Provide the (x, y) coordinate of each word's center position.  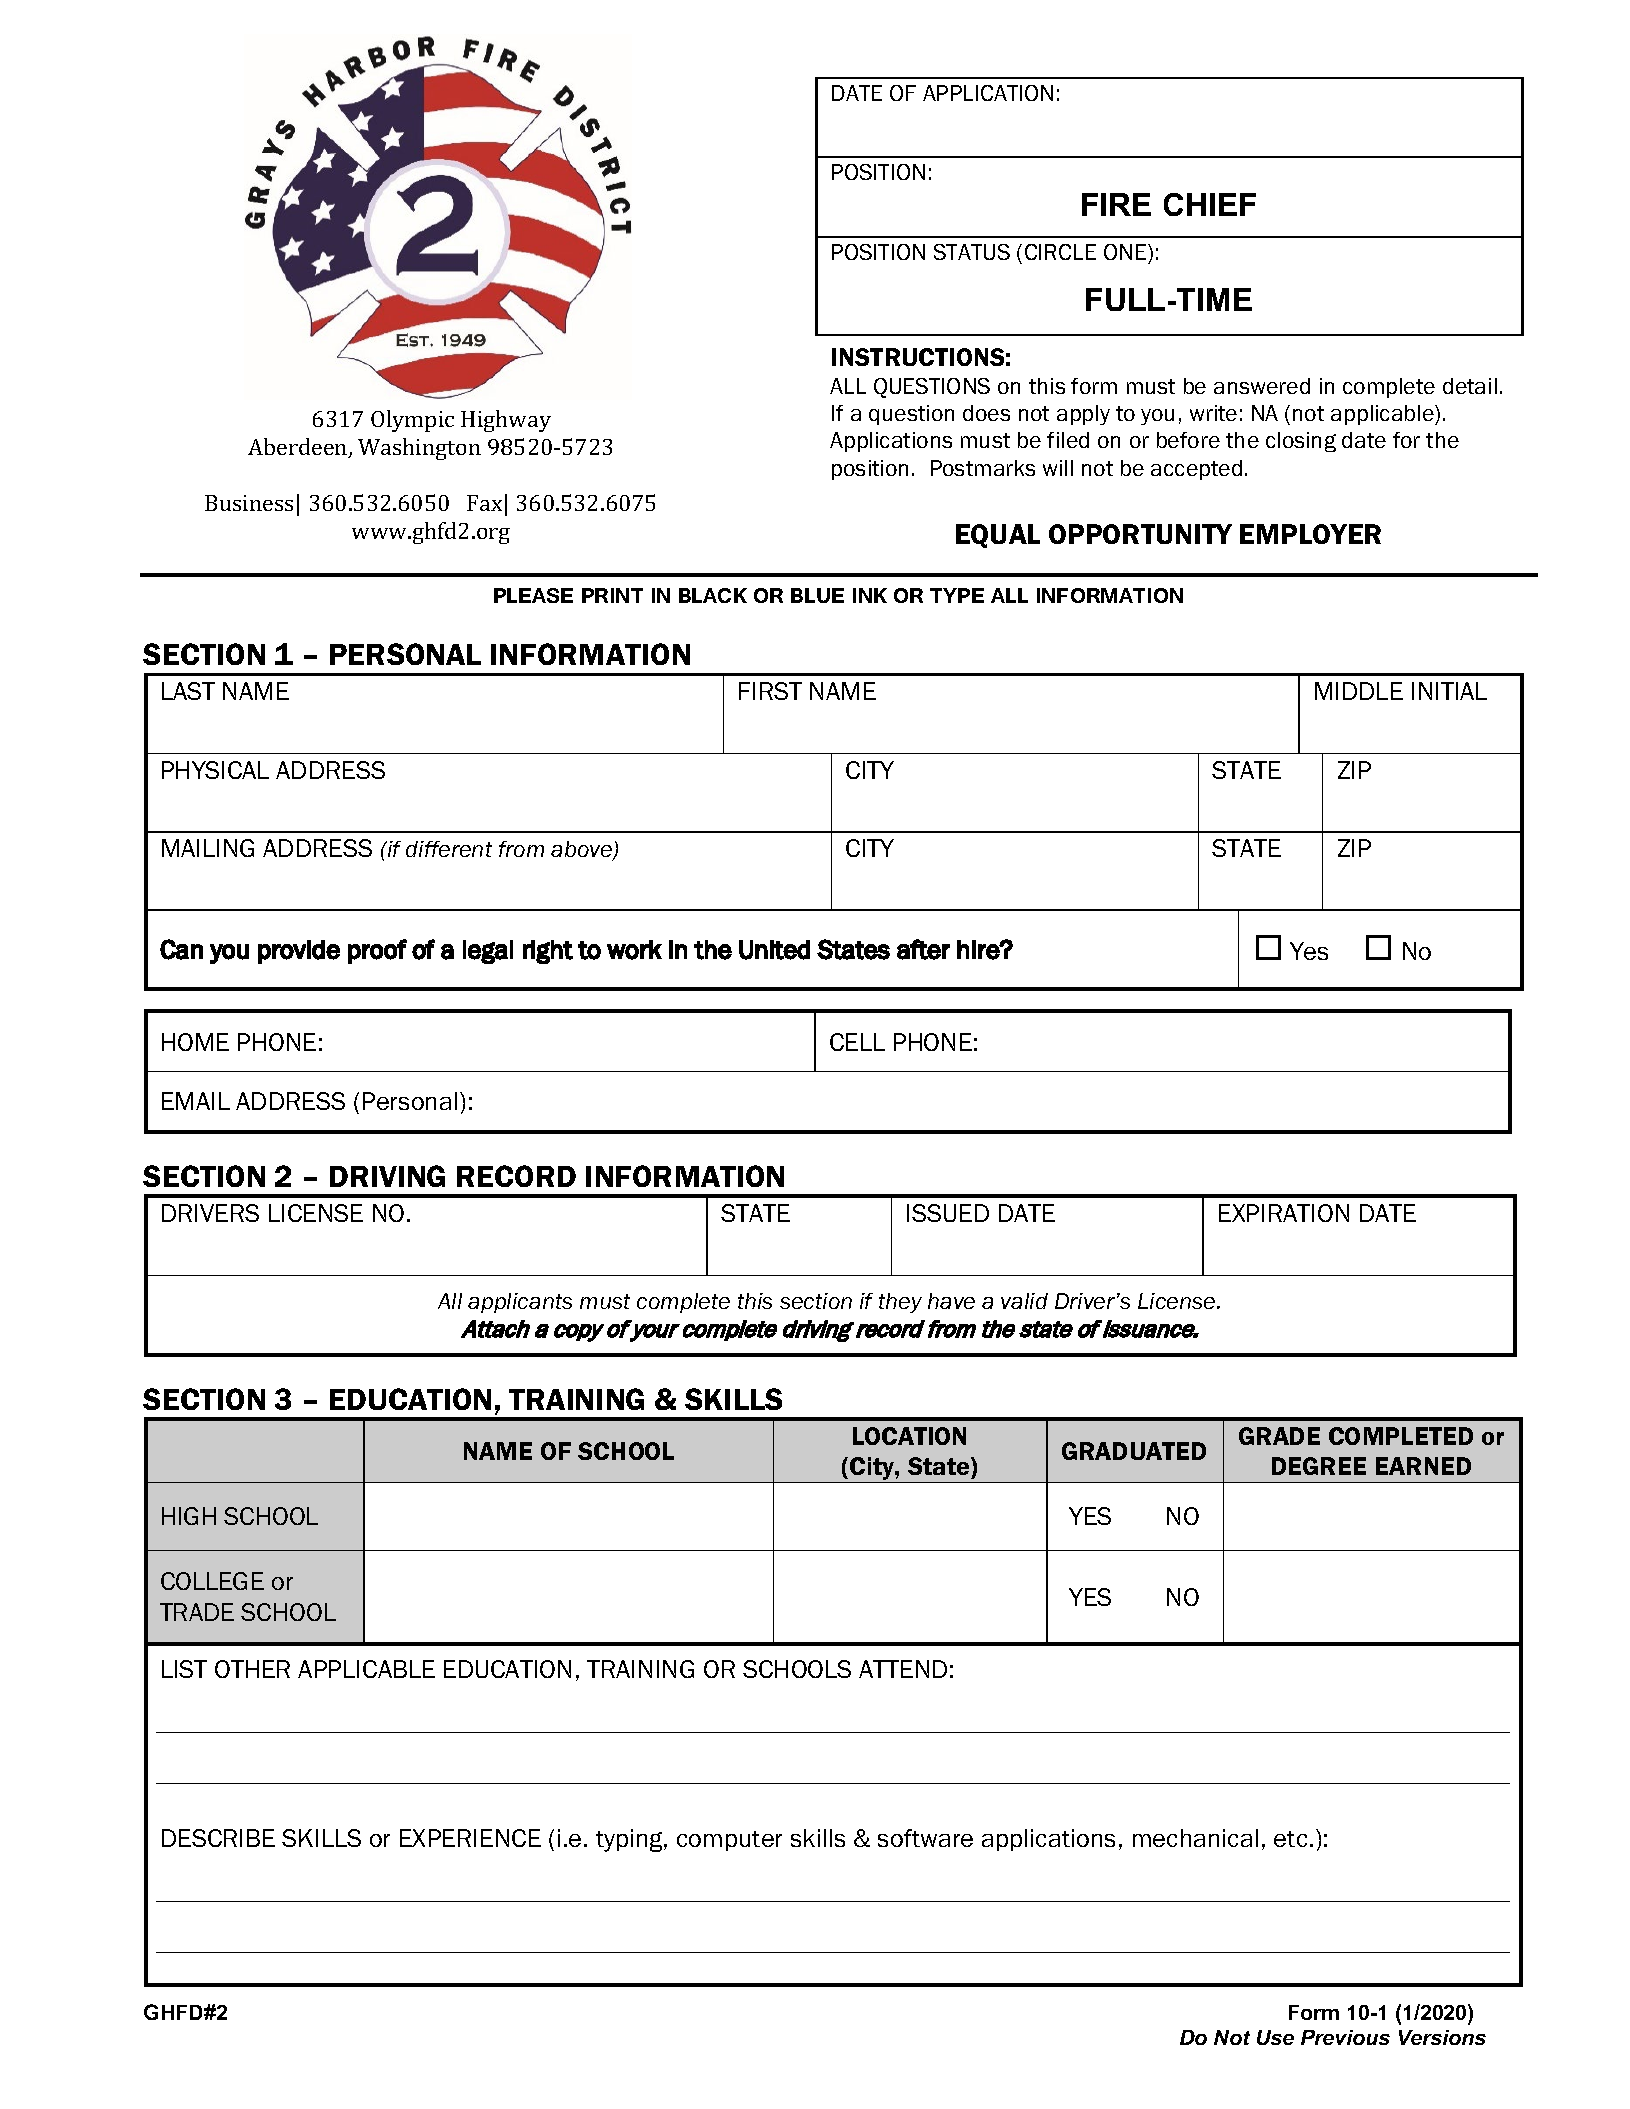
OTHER (252, 1669)
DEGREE (1319, 1466)
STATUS (972, 252)
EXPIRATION (1284, 1213)
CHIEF (1210, 204)
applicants (520, 1303)
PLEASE (533, 595)
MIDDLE (1359, 691)
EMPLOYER (1310, 534)
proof (377, 951)
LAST (188, 691)
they (900, 1303)
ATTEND (903, 1669)
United (774, 950)
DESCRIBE (218, 1838)
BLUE (817, 595)
